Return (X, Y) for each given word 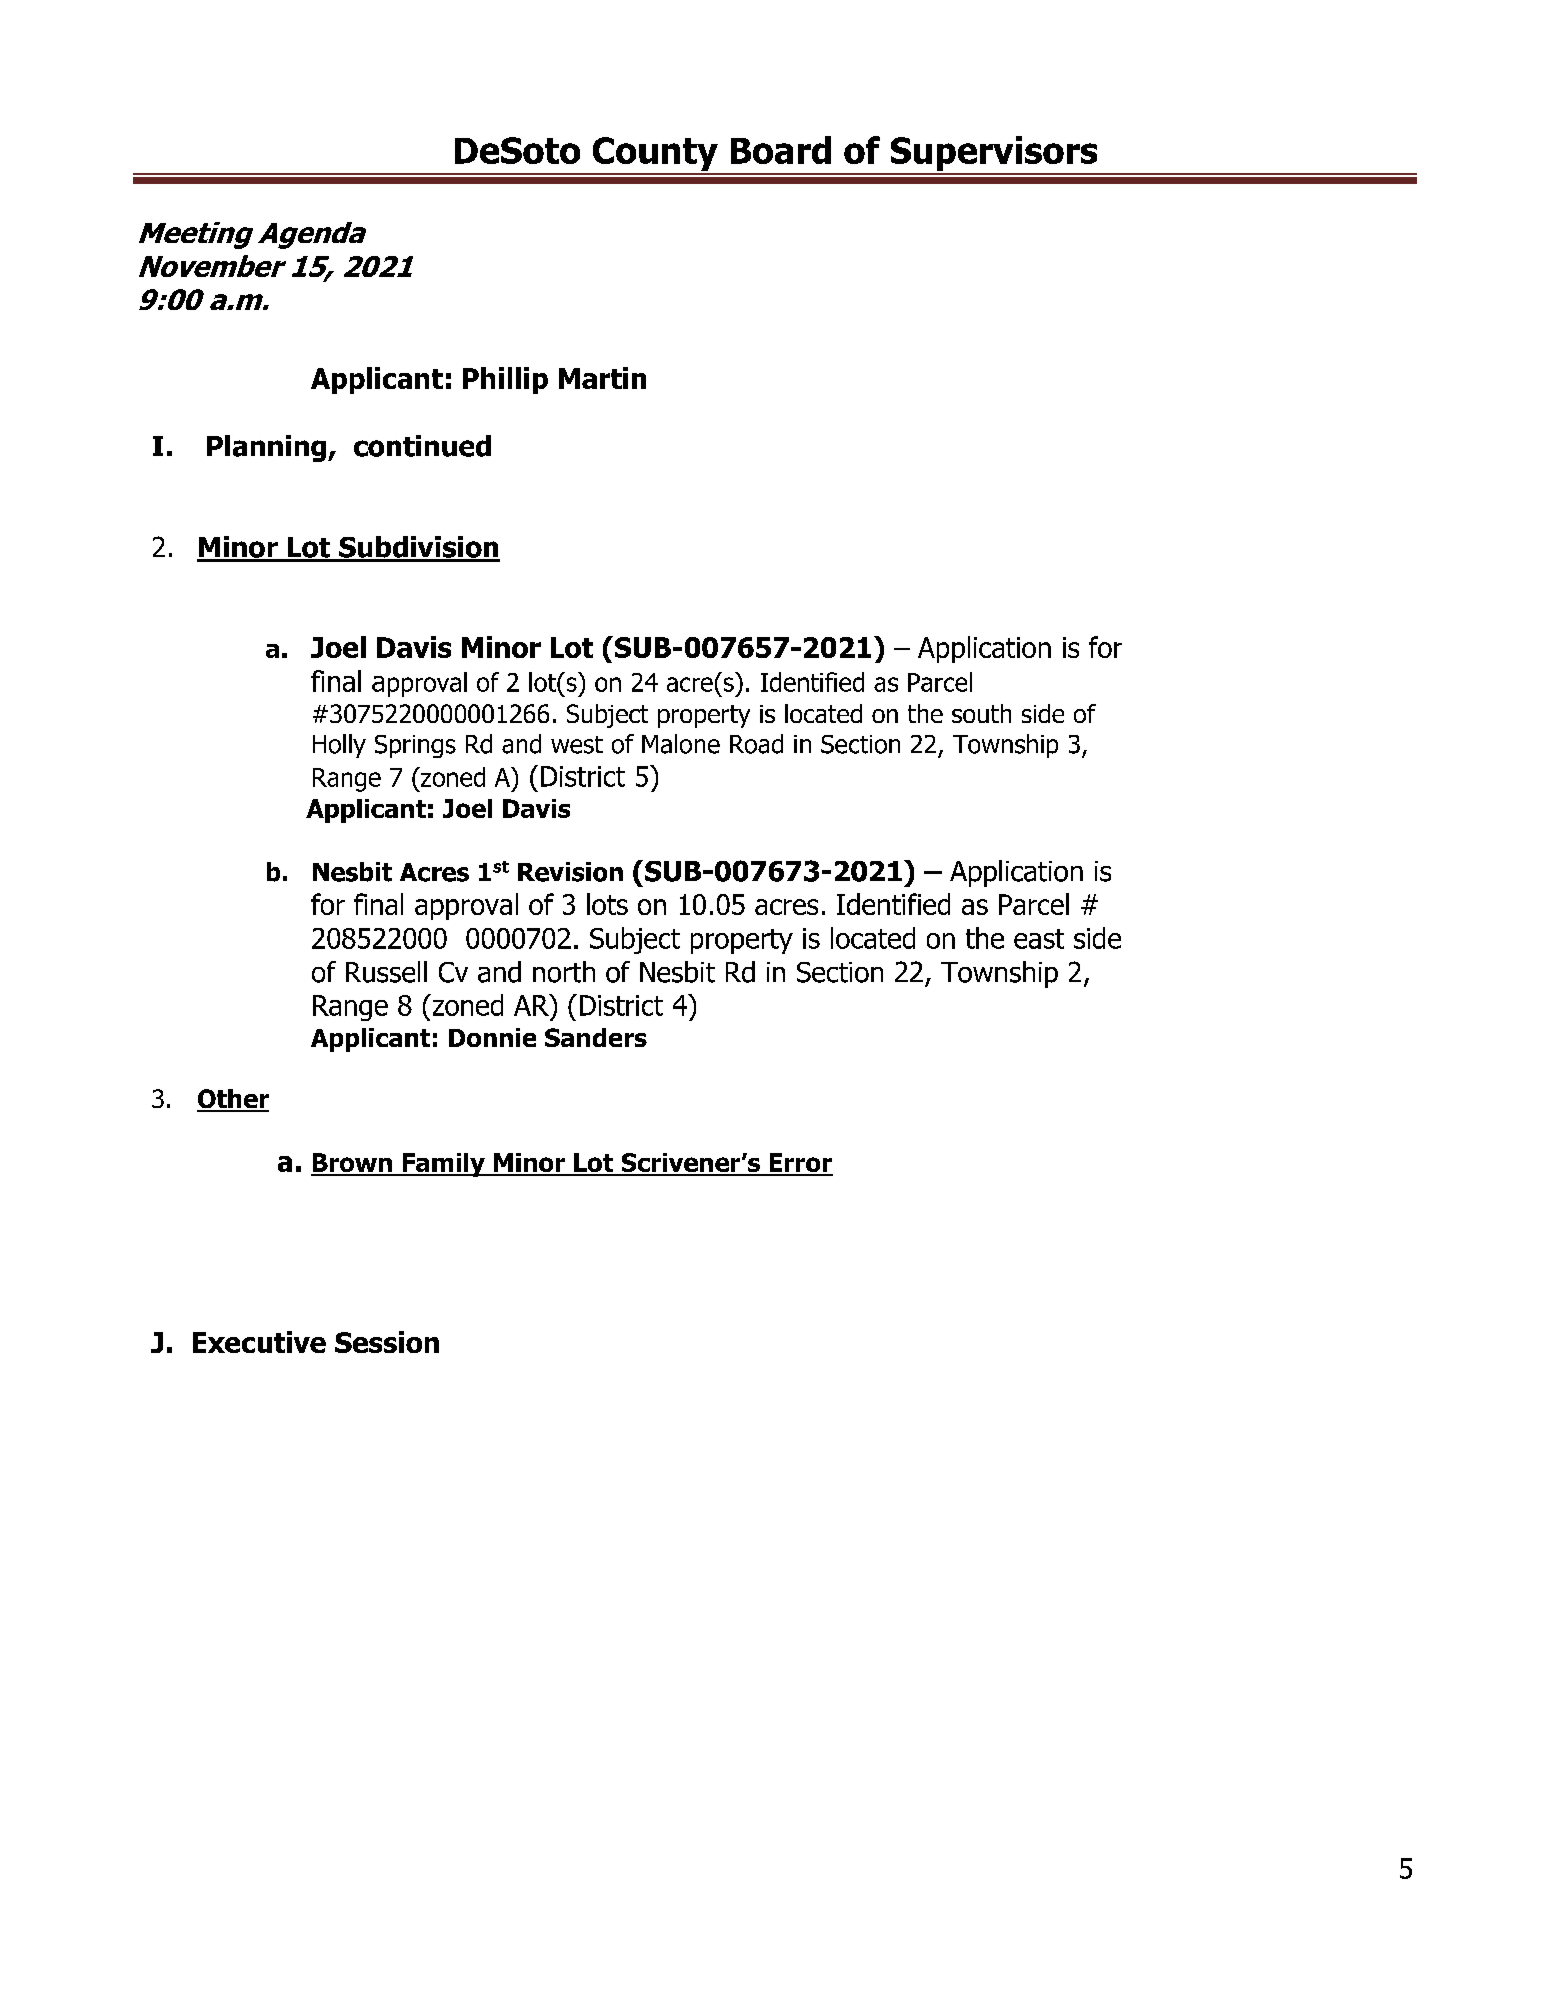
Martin (602, 378)
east (1039, 939)
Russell (386, 972)
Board (781, 150)
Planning (268, 448)
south (981, 713)
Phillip (505, 380)
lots (607, 904)
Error (800, 1164)
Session (387, 1342)
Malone (681, 744)
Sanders (596, 1037)
